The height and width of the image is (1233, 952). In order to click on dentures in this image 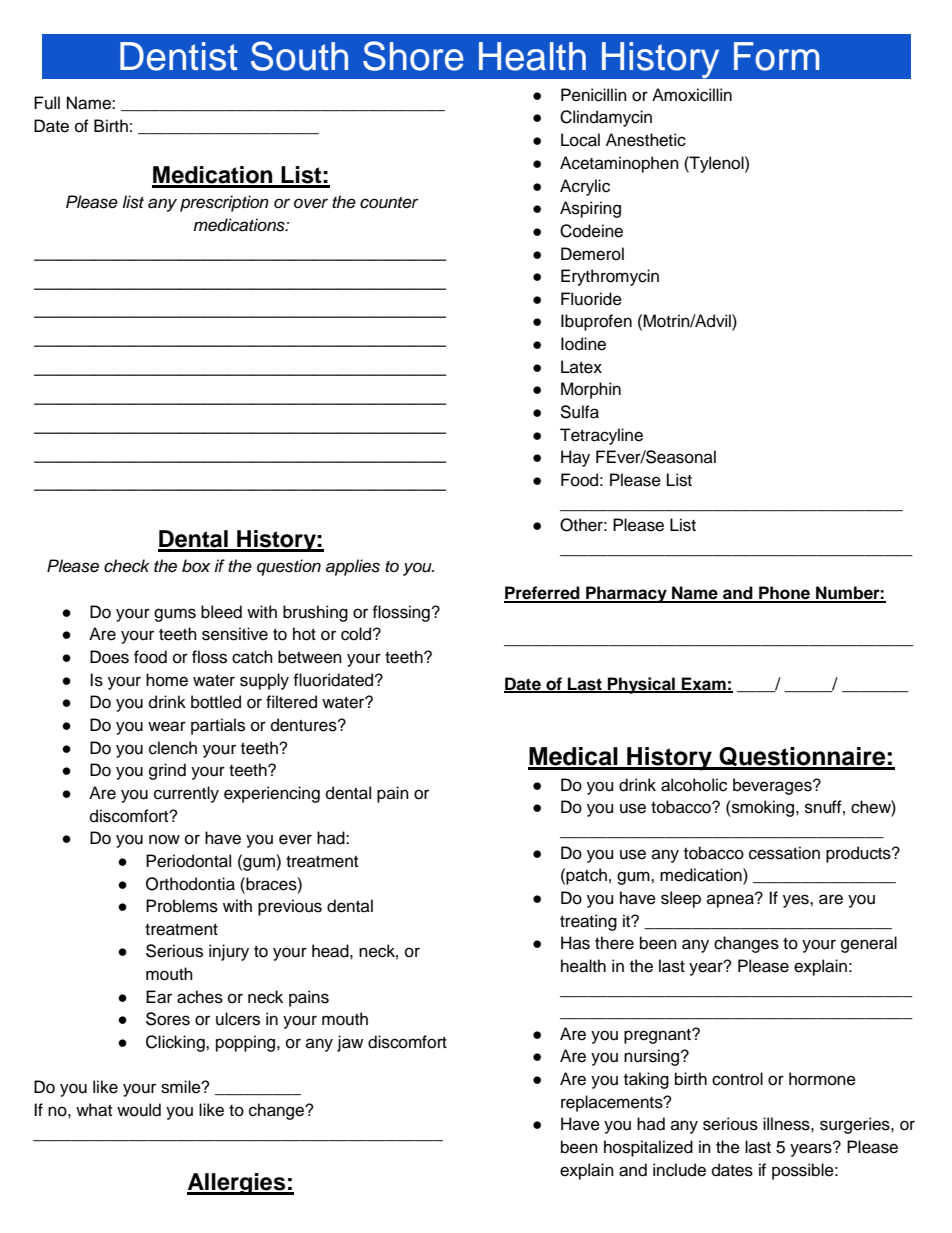, I will do `click(305, 725)`.
